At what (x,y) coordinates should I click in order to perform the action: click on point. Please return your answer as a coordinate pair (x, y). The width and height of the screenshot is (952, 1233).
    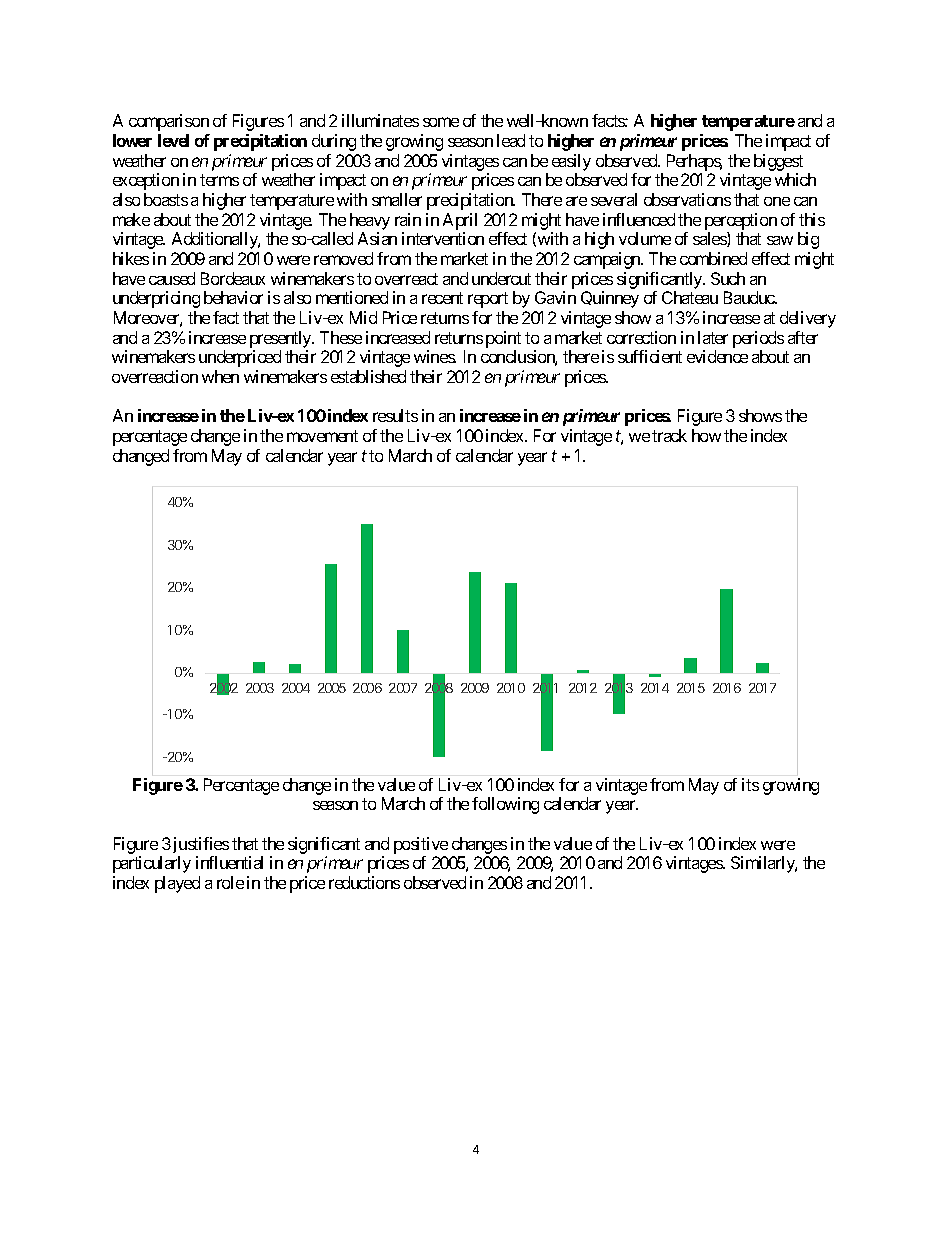
    Looking at the image, I should click on (503, 339).
